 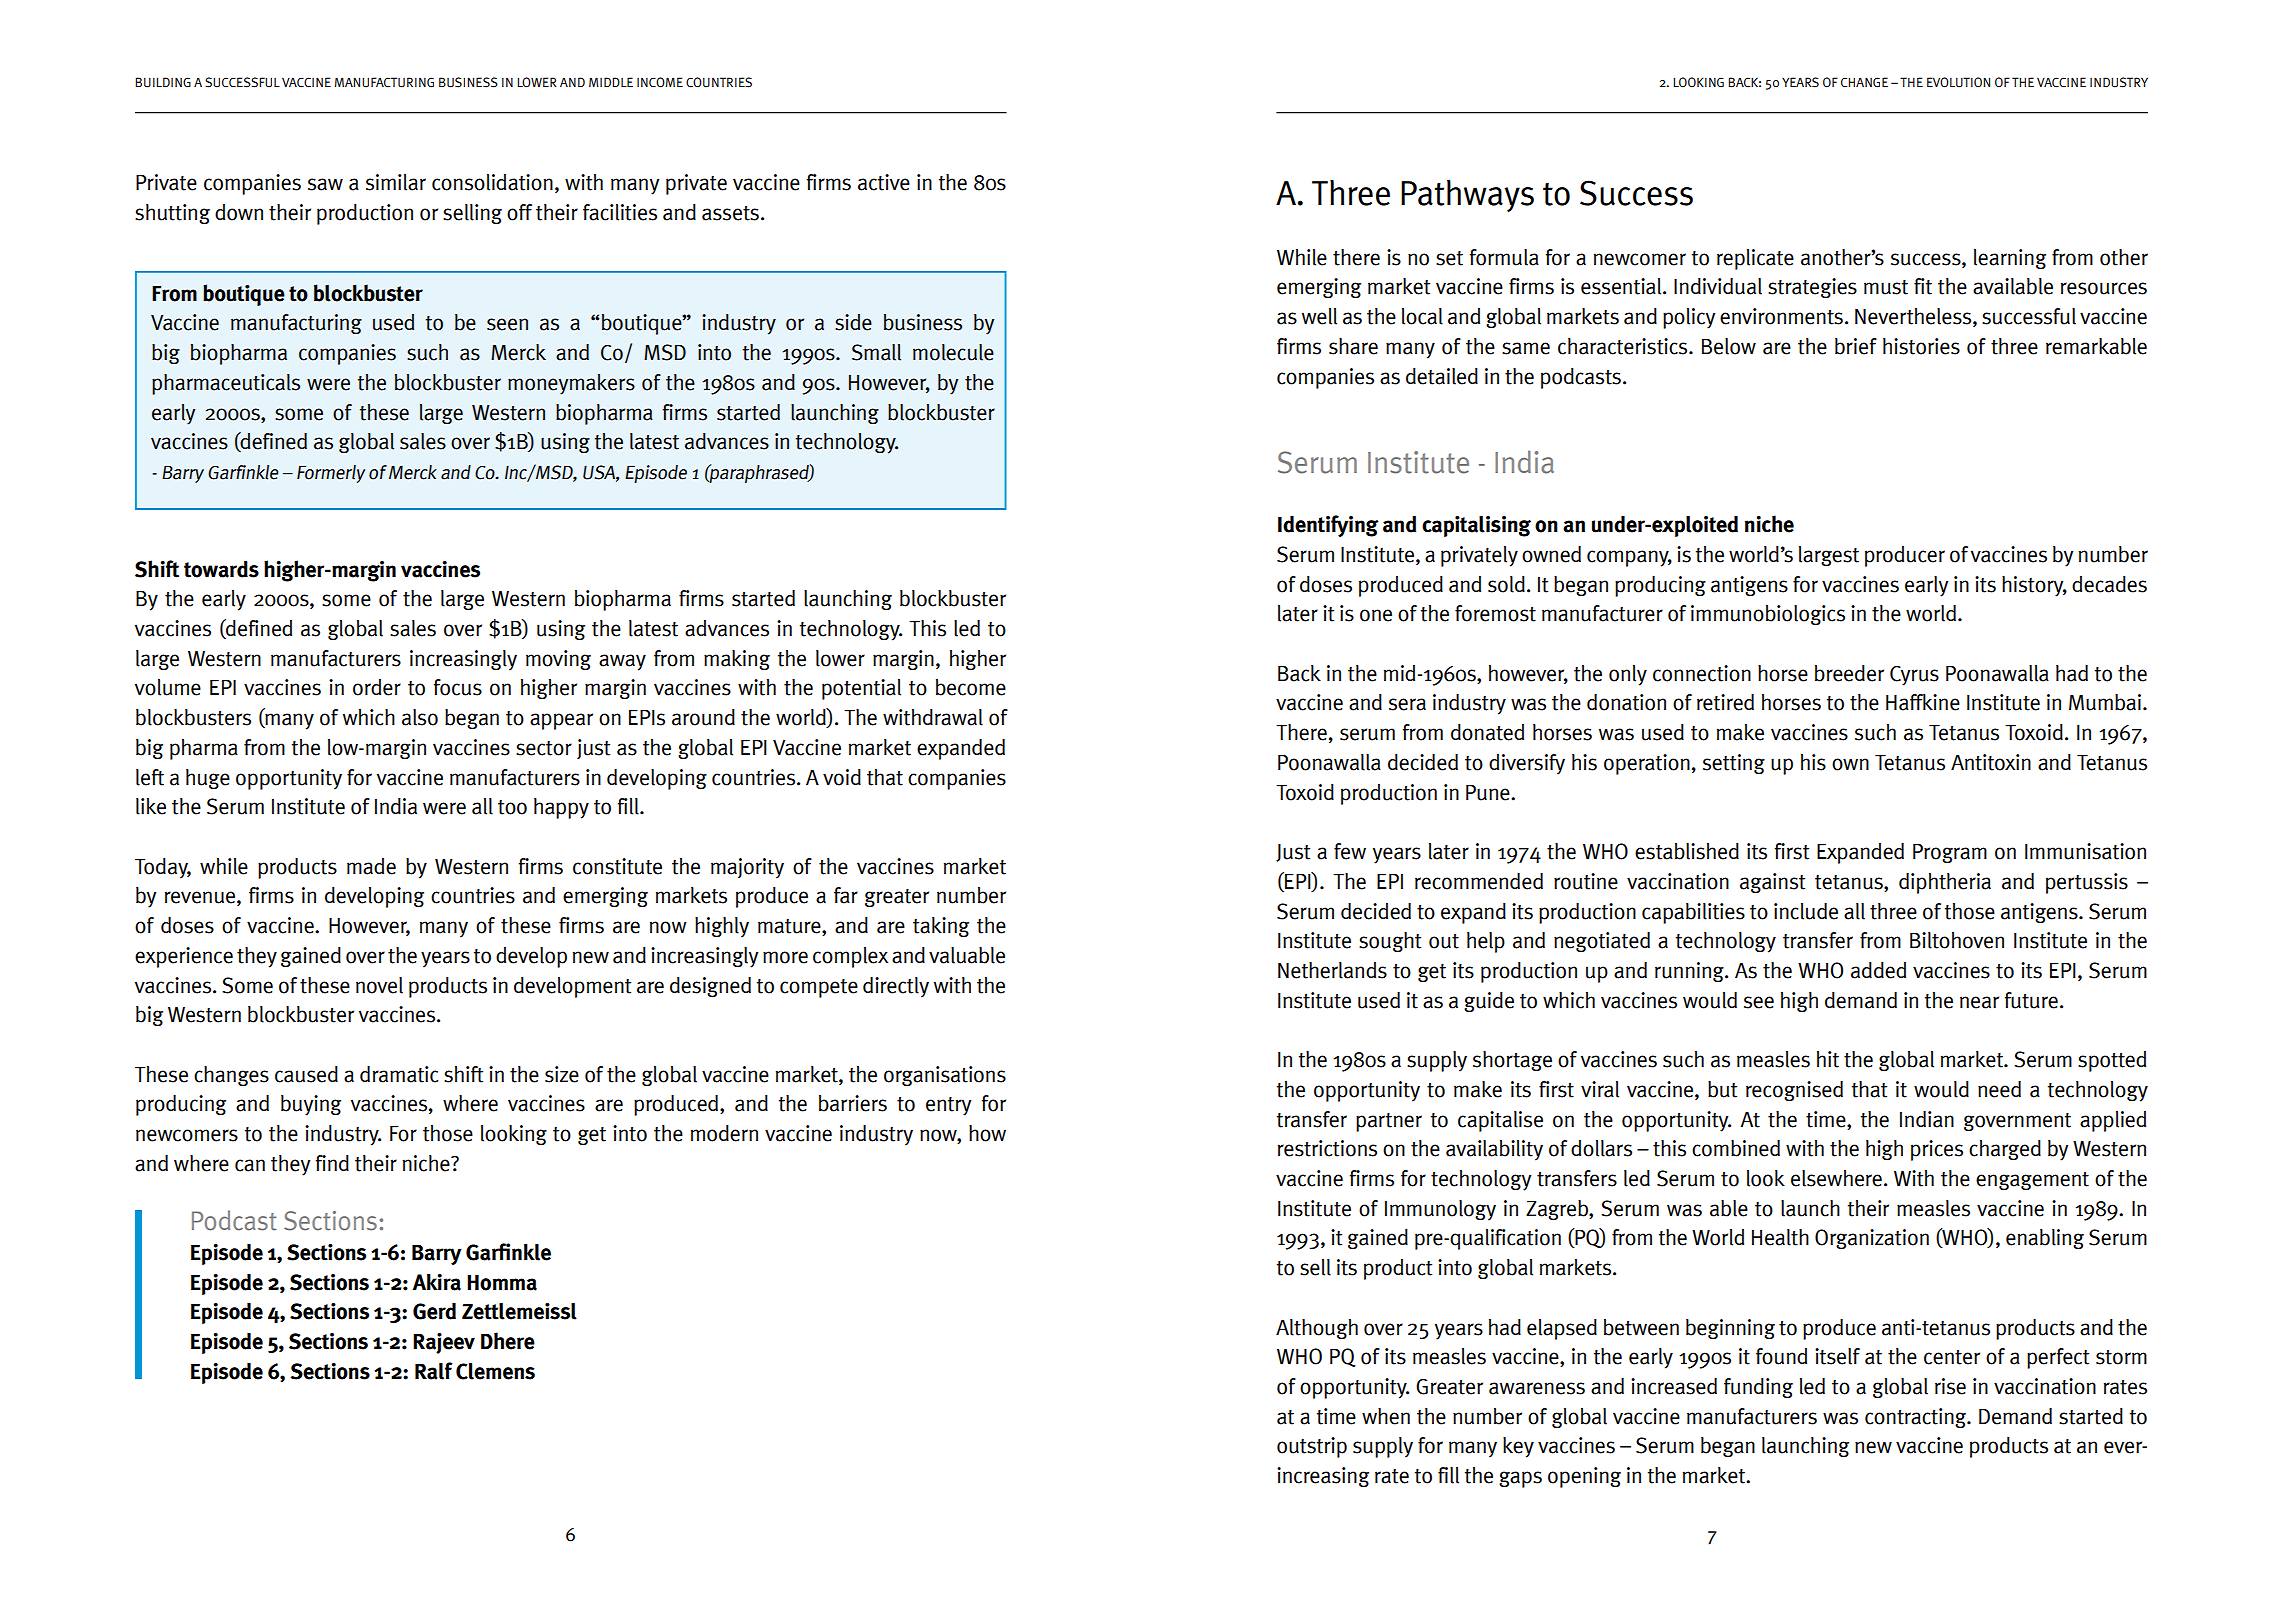 I want to click on buying, so click(x=311, y=1105).
